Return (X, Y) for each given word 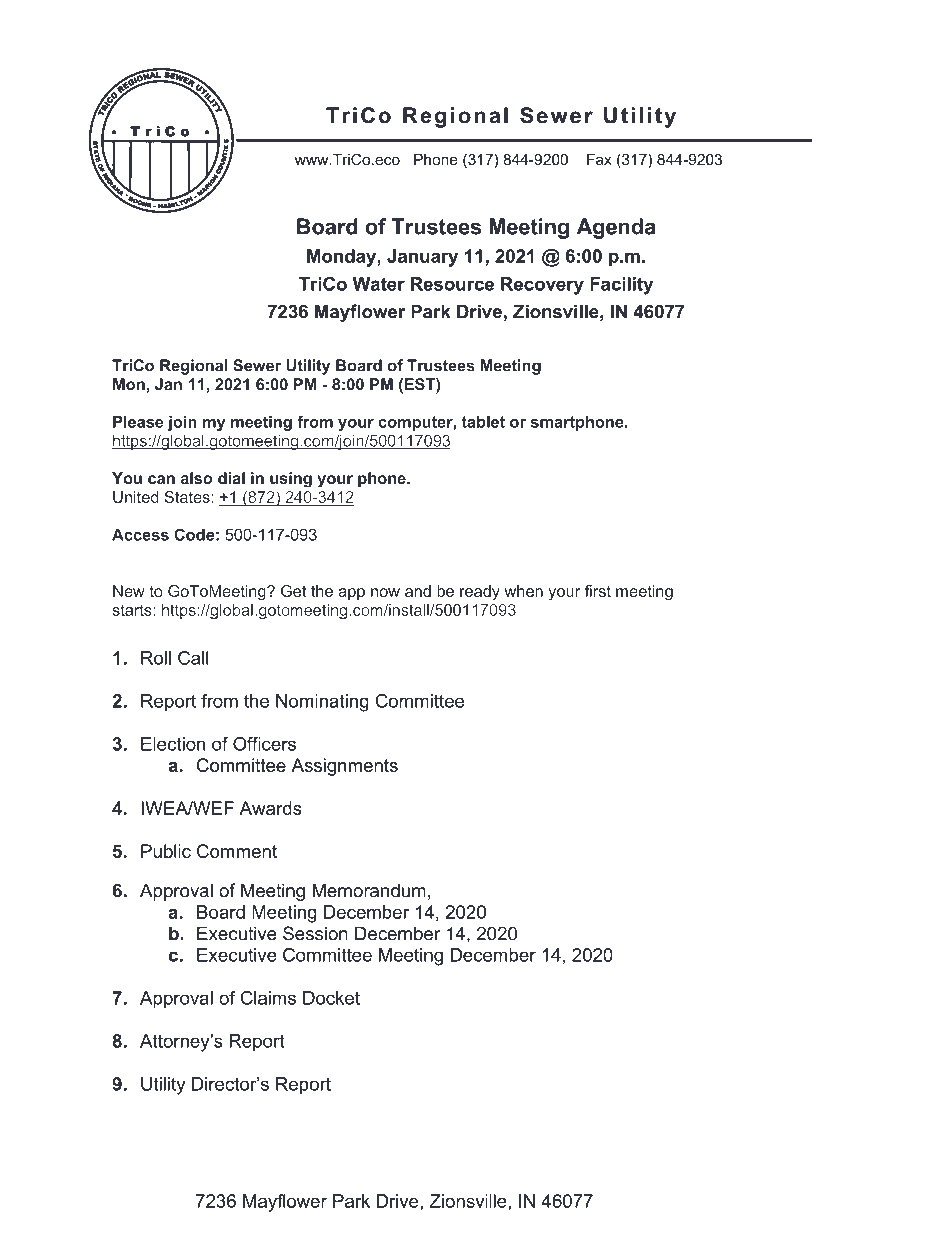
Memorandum (369, 890)
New (129, 591)
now (385, 592)
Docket (331, 998)
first (598, 591)
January (422, 258)
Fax (599, 159)
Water (379, 284)
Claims (268, 998)
